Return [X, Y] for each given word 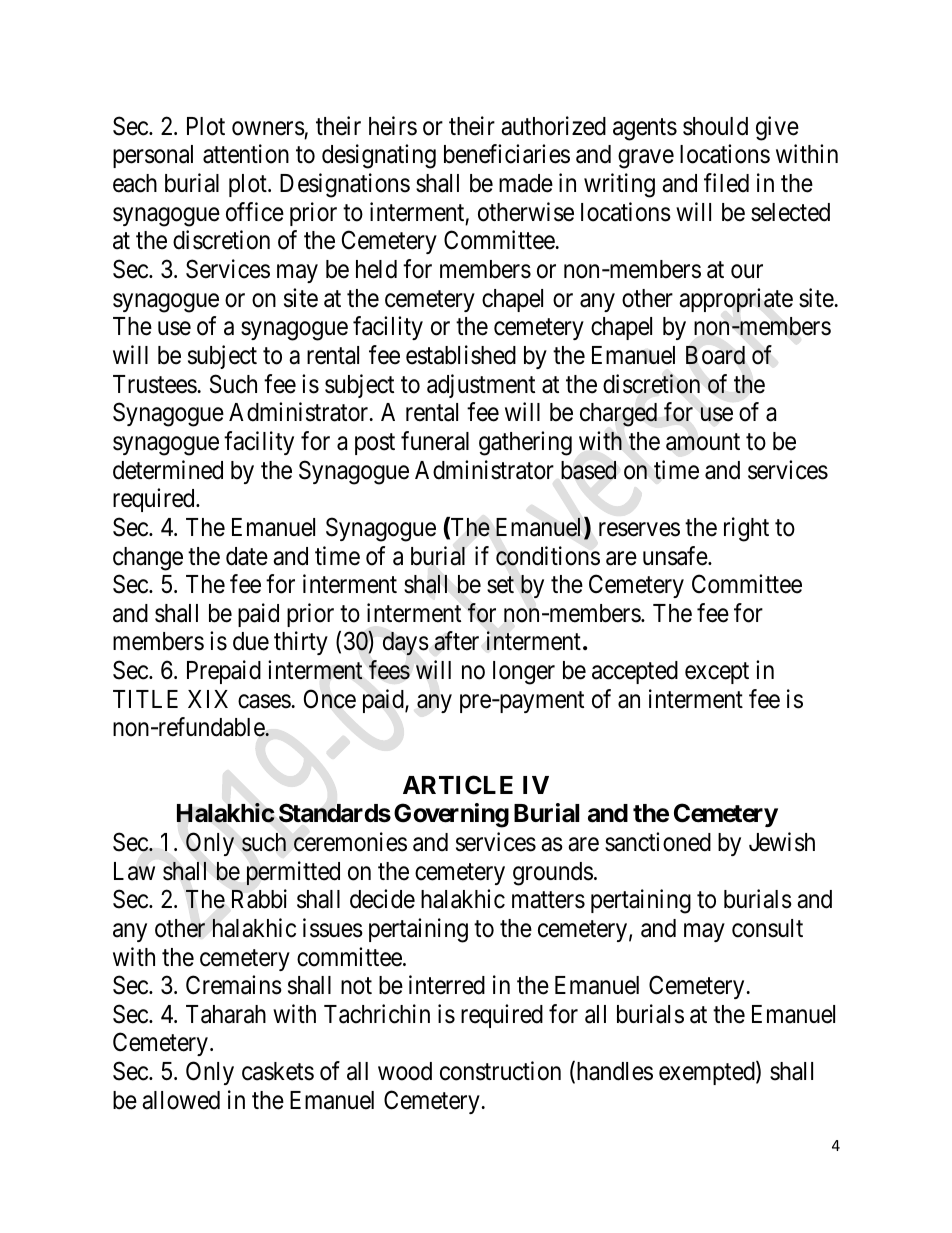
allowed [181, 1100]
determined [168, 470]
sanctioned [658, 842]
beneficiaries [507, 154]
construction [500, 1071]
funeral [435, 441]
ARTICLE [458, 785]
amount [703, 442]
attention [246, 154]
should [715, 126]
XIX [208, 699]
